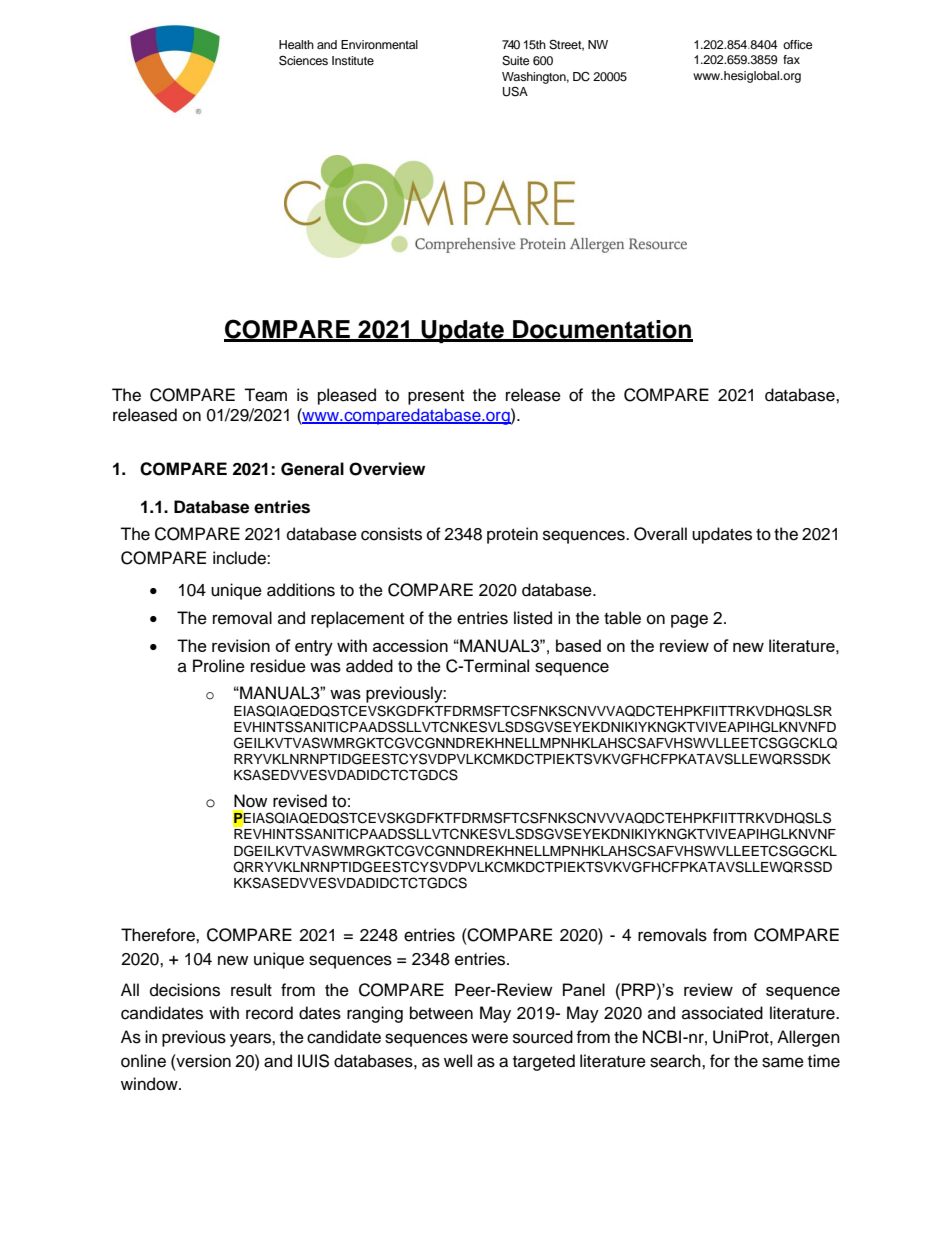  What do you see at coordinates (301, 590) in the screenshot?
I see `additions` at bounding box center [301, 590].
